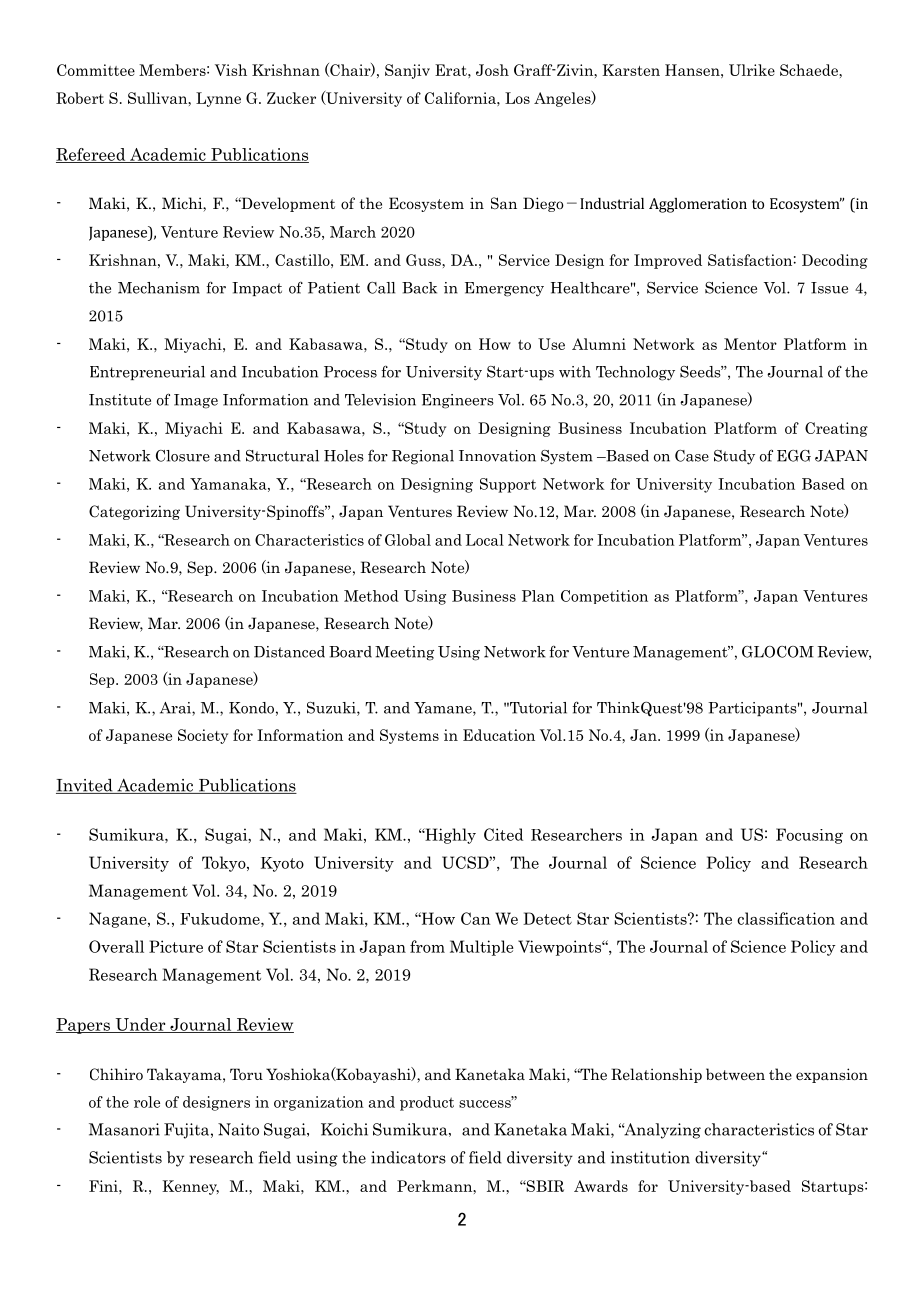 The width and height of the screenshot is (924, 1308). Describe the element at coordinates (404, 653) in the screenshot. I see `Meeting` at that location.
